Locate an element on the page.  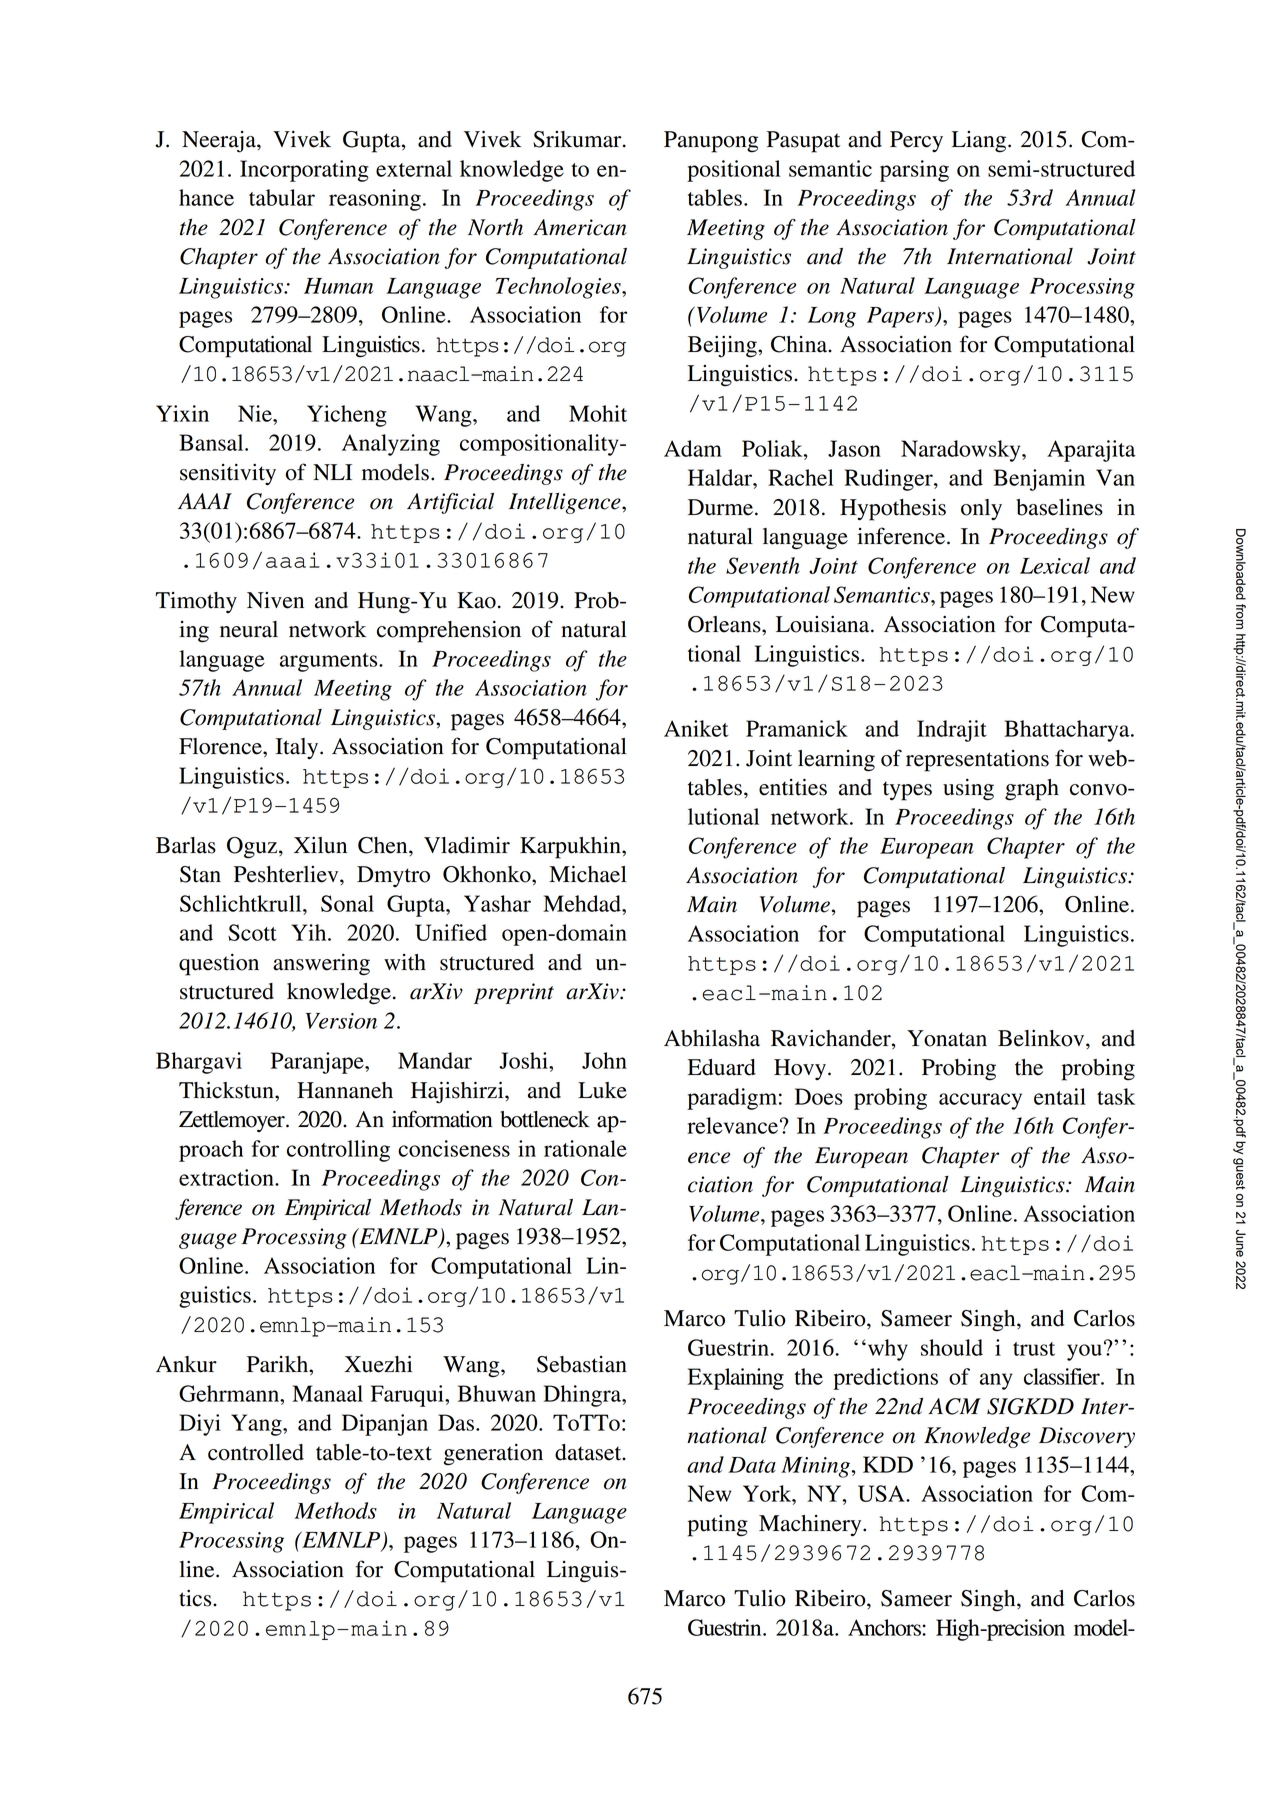
Incorporating is located at coordinates (304, 171).
